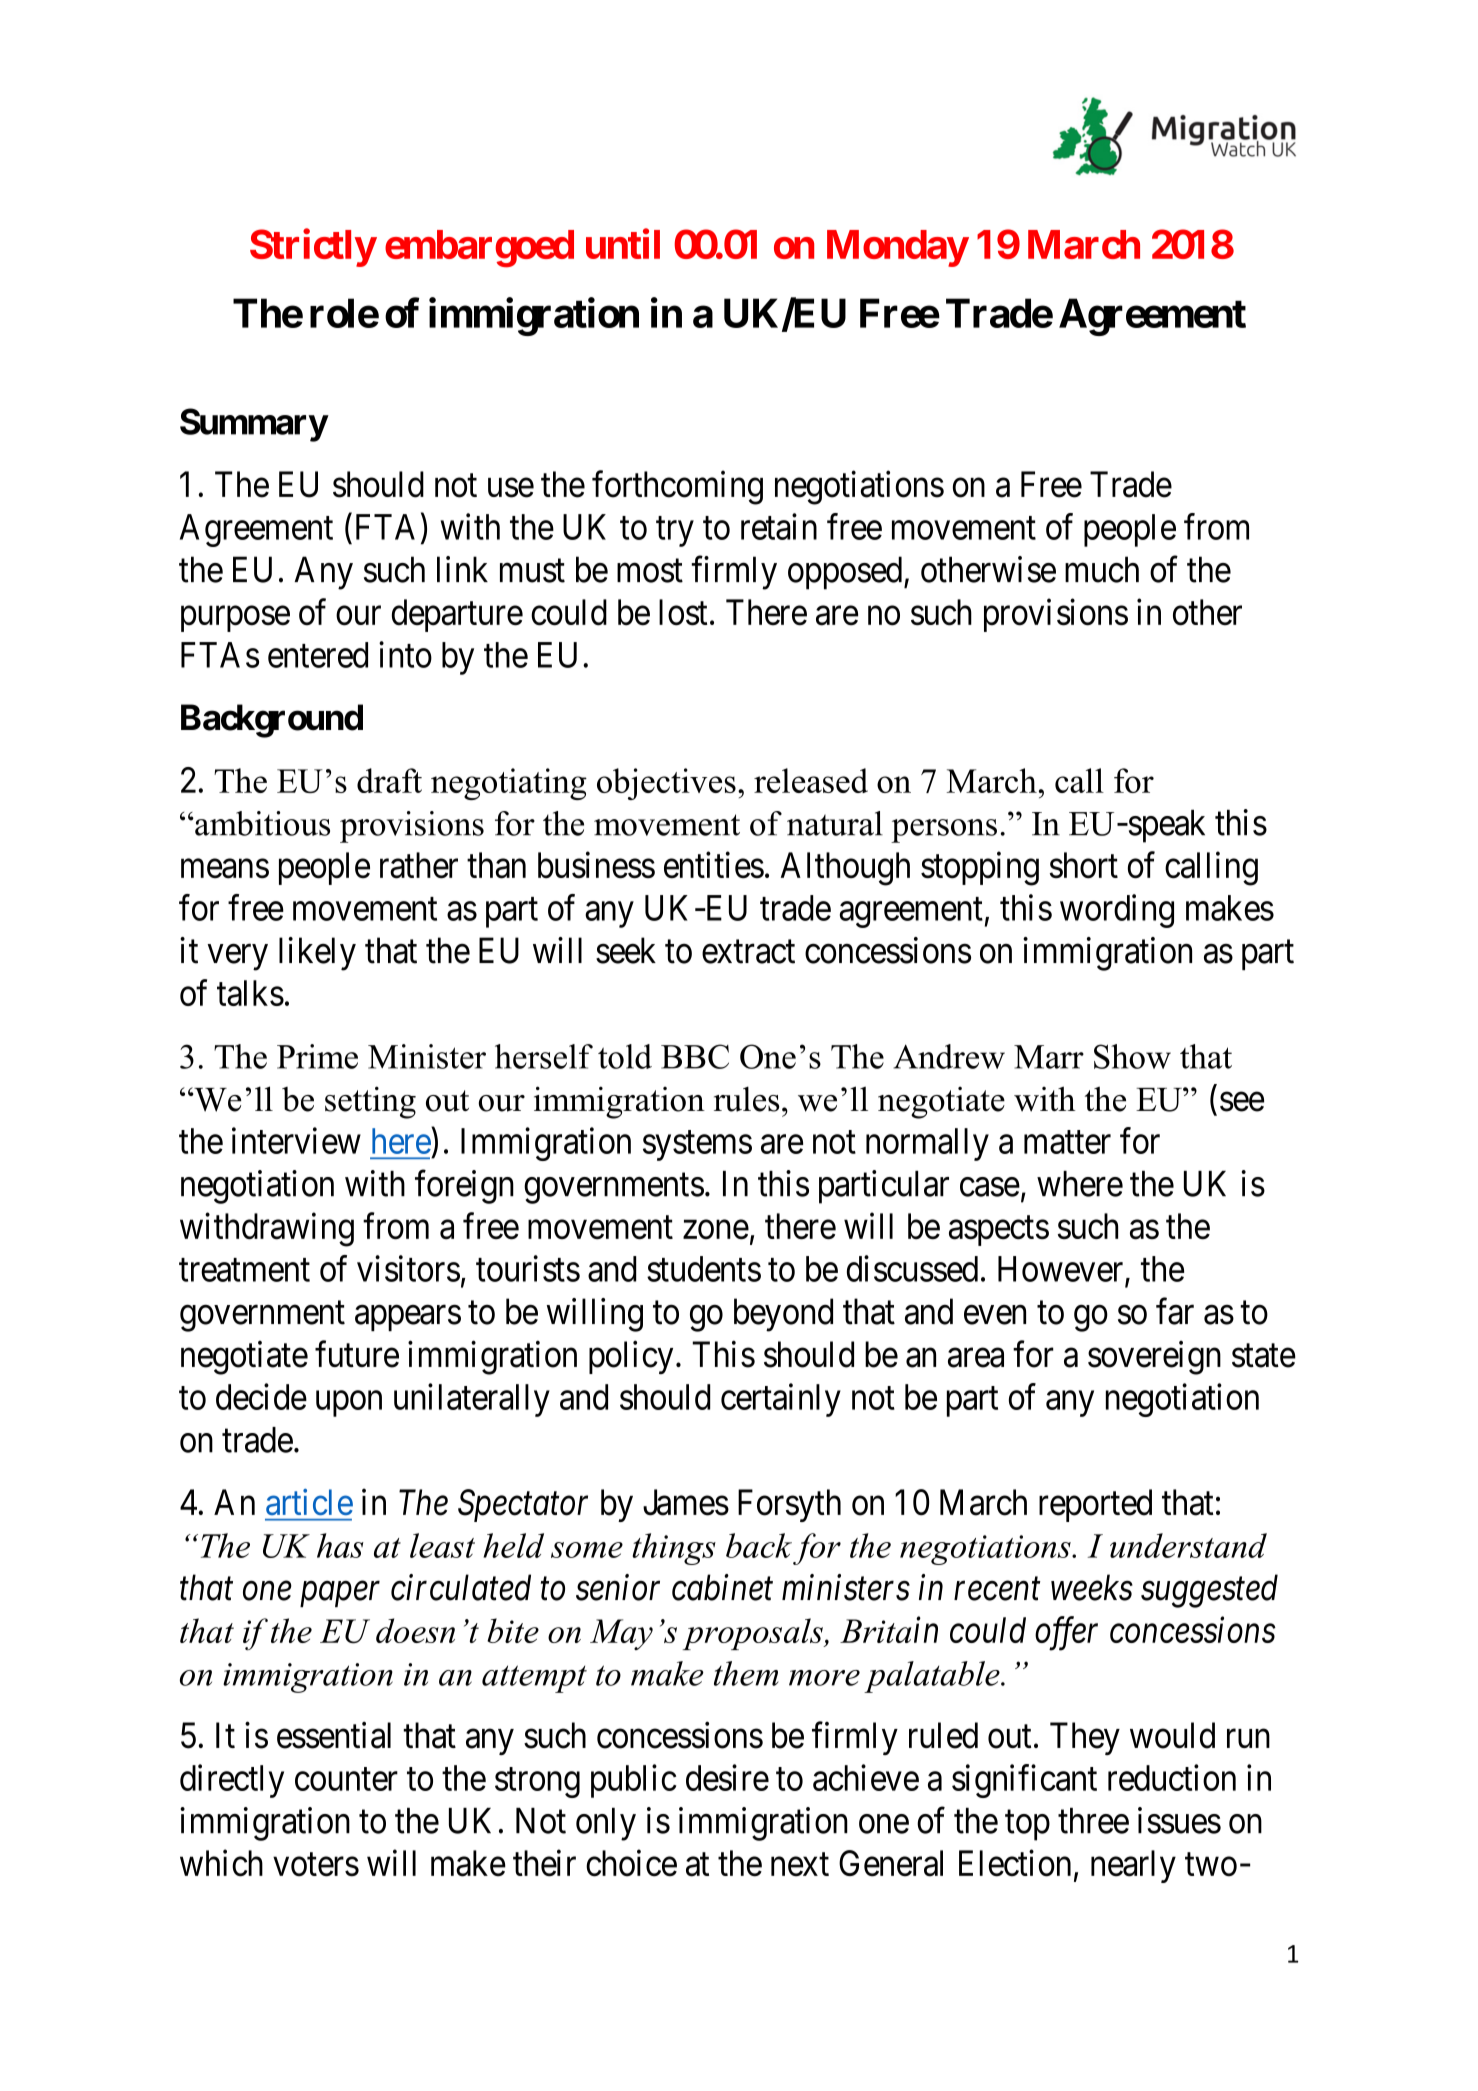  I want to click on until, so click(623, 244).
